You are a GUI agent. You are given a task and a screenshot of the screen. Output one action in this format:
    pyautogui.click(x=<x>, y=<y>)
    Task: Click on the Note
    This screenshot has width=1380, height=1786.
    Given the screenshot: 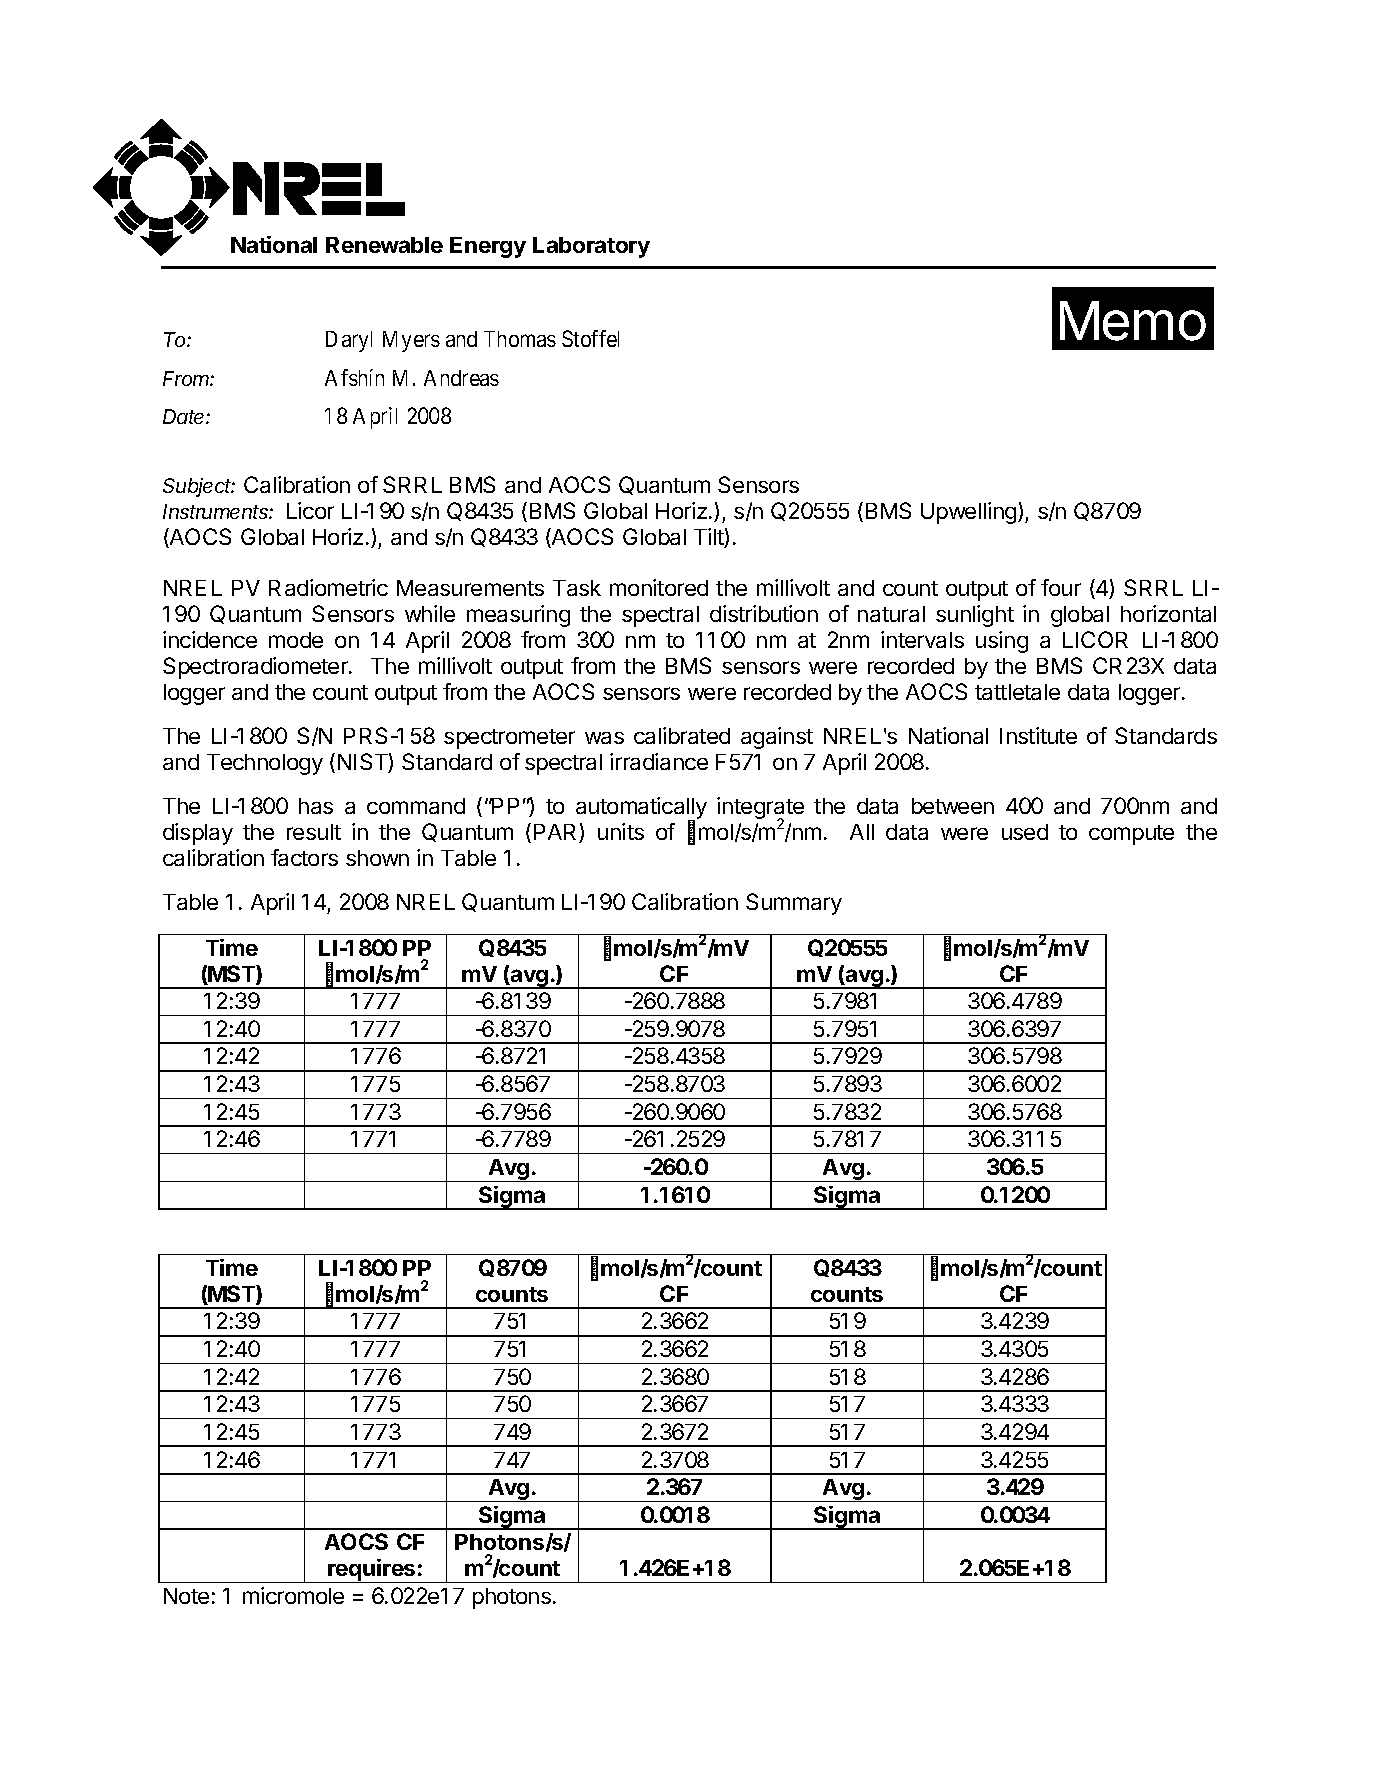 What is the action you would take?
    pyautogui.click(x=186, y=1596)
